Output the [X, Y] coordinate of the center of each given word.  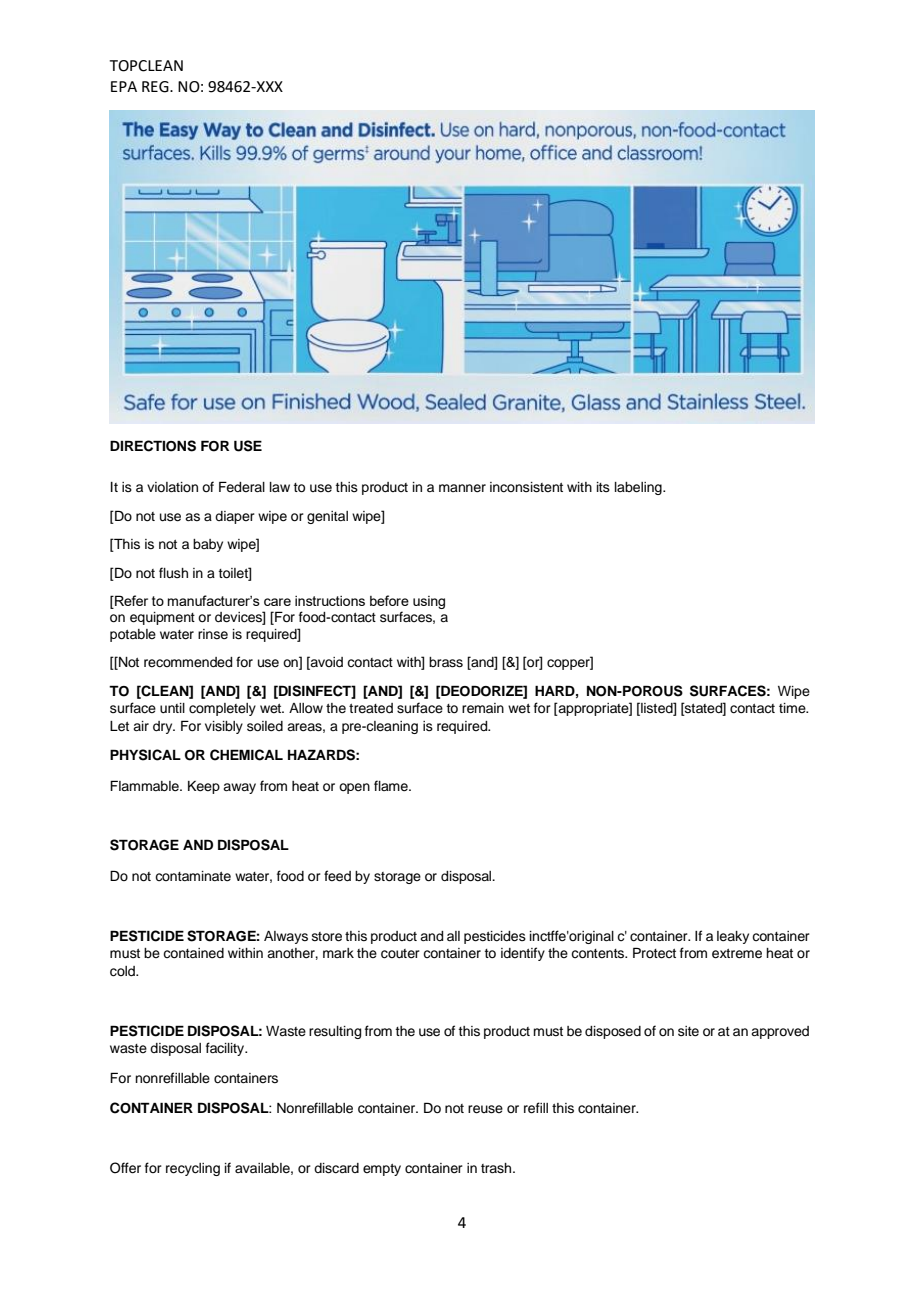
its [603, 487]
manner [462, 488]
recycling [193, 1169]
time [793, 708]
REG [156, 87]
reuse [485, 1109]
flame [392, 786]
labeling [639, 488]
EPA [124, 86]
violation [172, 487]
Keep [204, 787]
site [688, 1031]
